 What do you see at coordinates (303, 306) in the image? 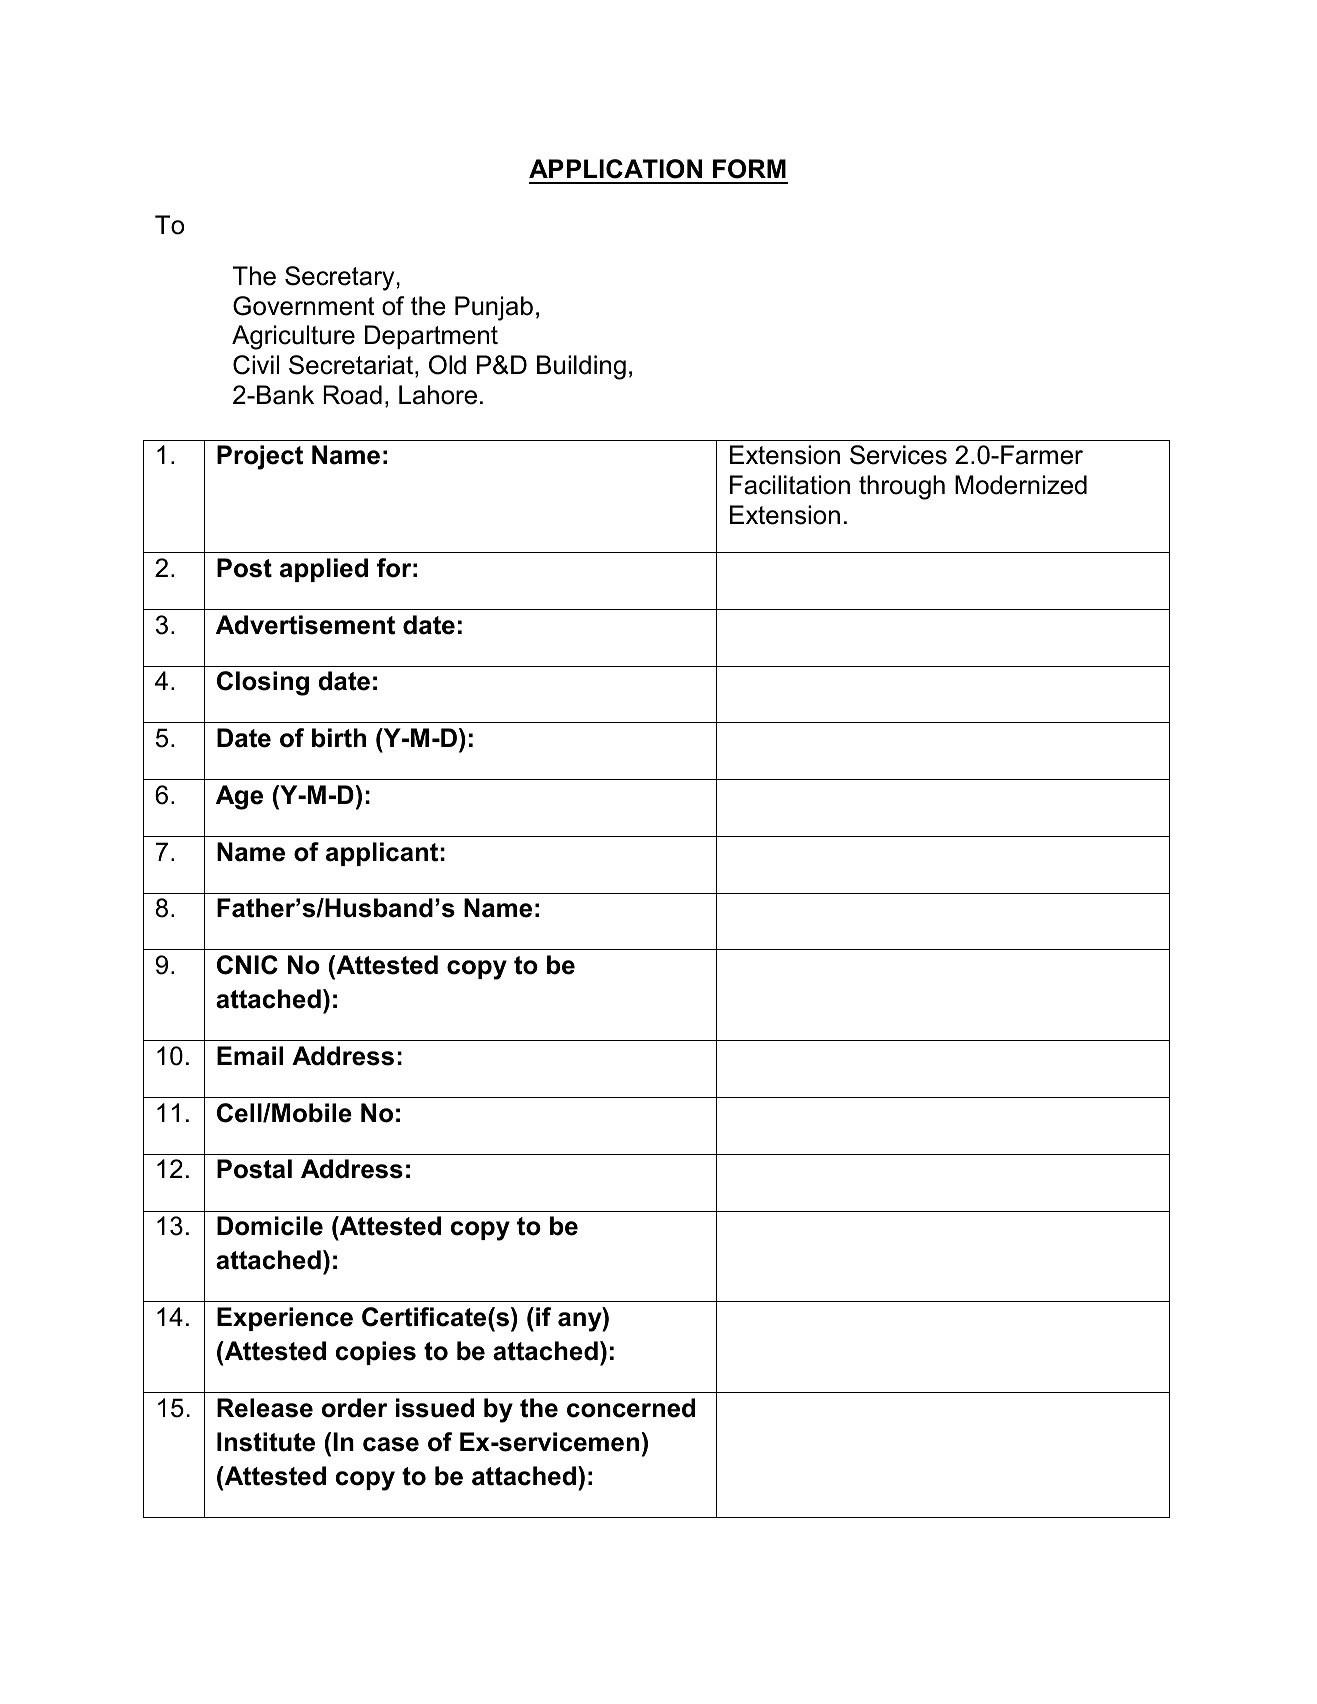
I see `Government` at bounding box center [303, 306].
